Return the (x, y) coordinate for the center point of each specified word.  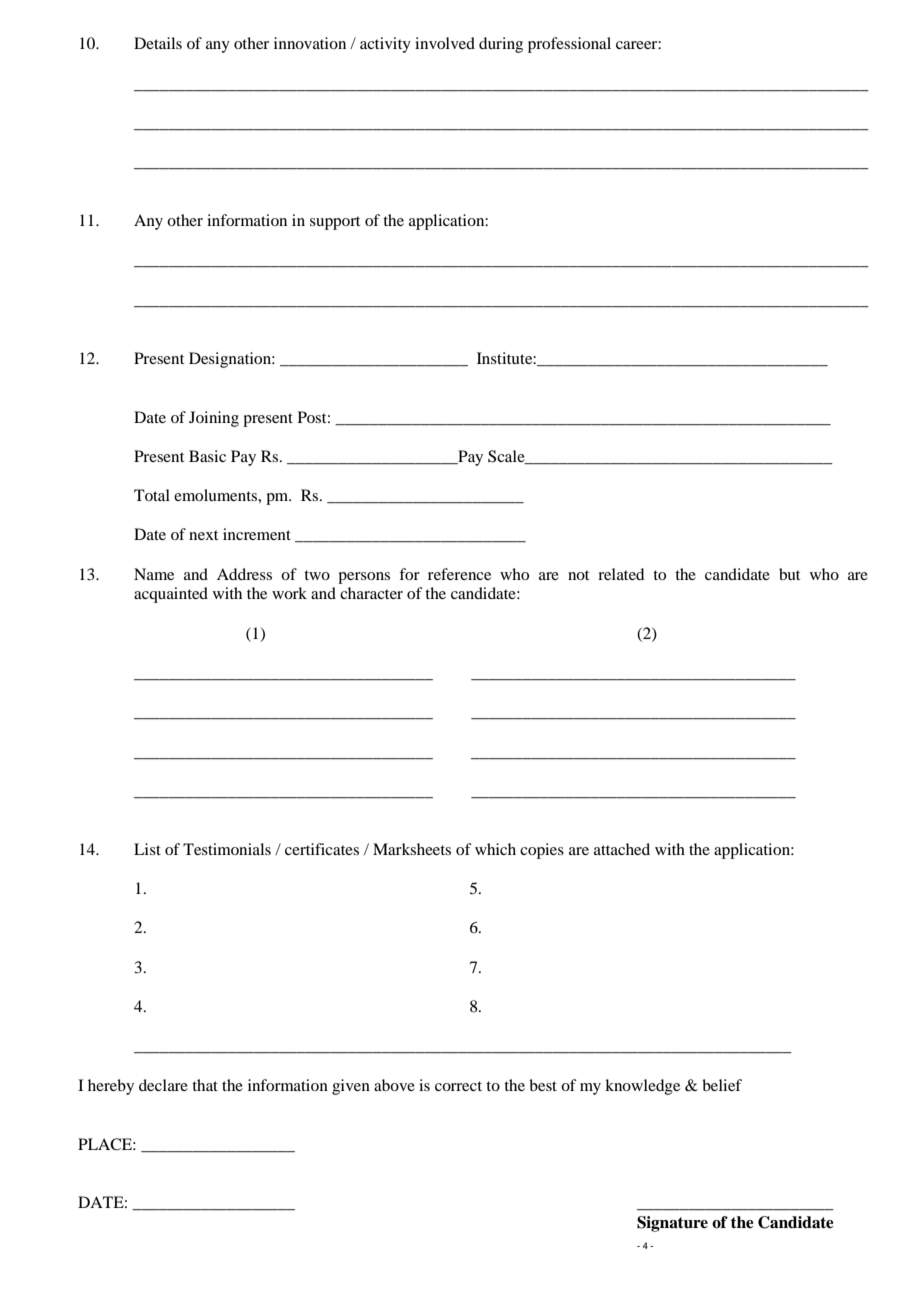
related (621, 574)
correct (458, 1086)
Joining (214, 419)
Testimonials (227, 849)
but (789, 574)
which (495, 849)
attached (622, 849)
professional (569, 45)
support (335, 223)
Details (158, 43)
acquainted (171, 595)
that (205, 1085)
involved (445, 43)
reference (459, 574)
